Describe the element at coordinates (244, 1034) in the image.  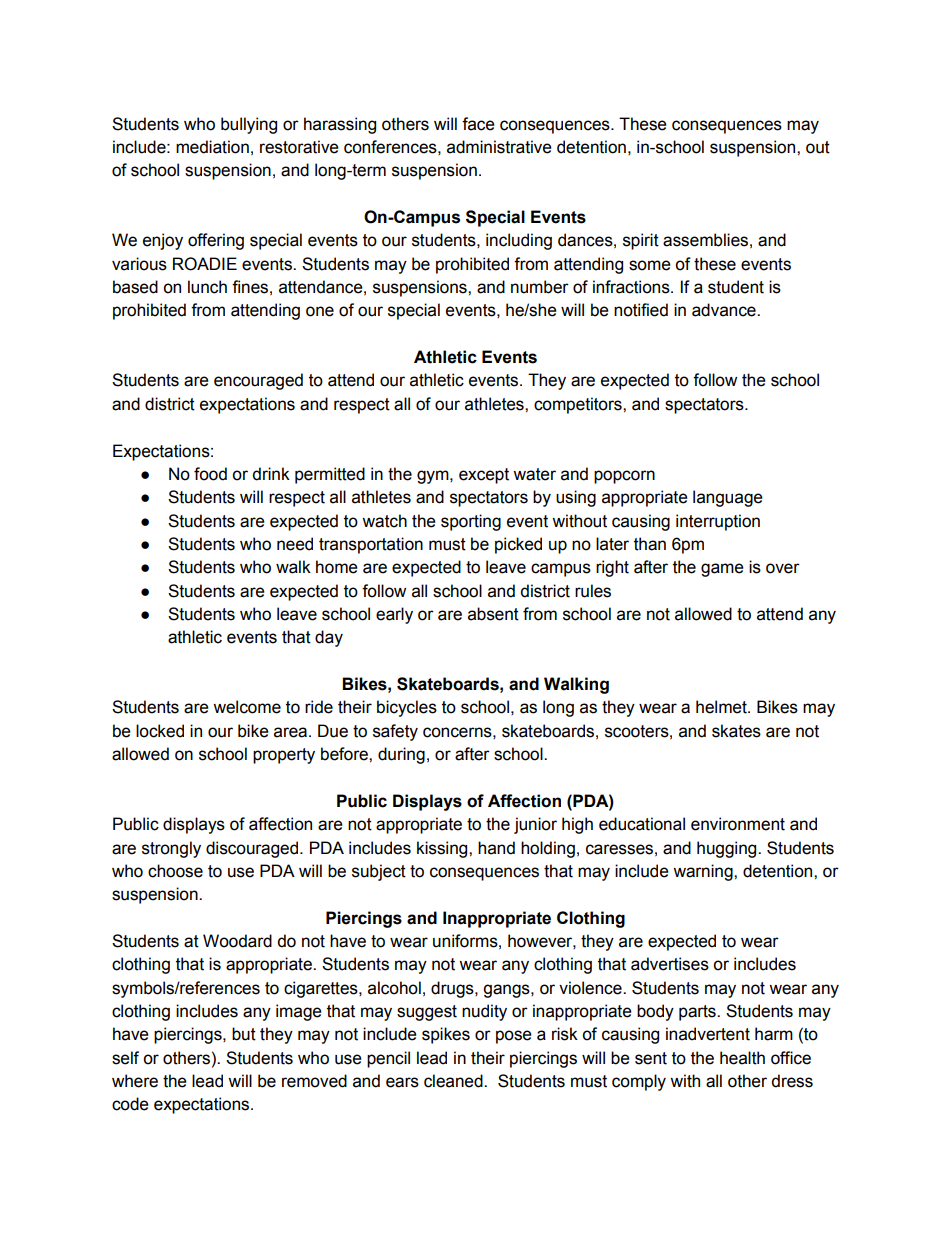
I see `but` at that location.
